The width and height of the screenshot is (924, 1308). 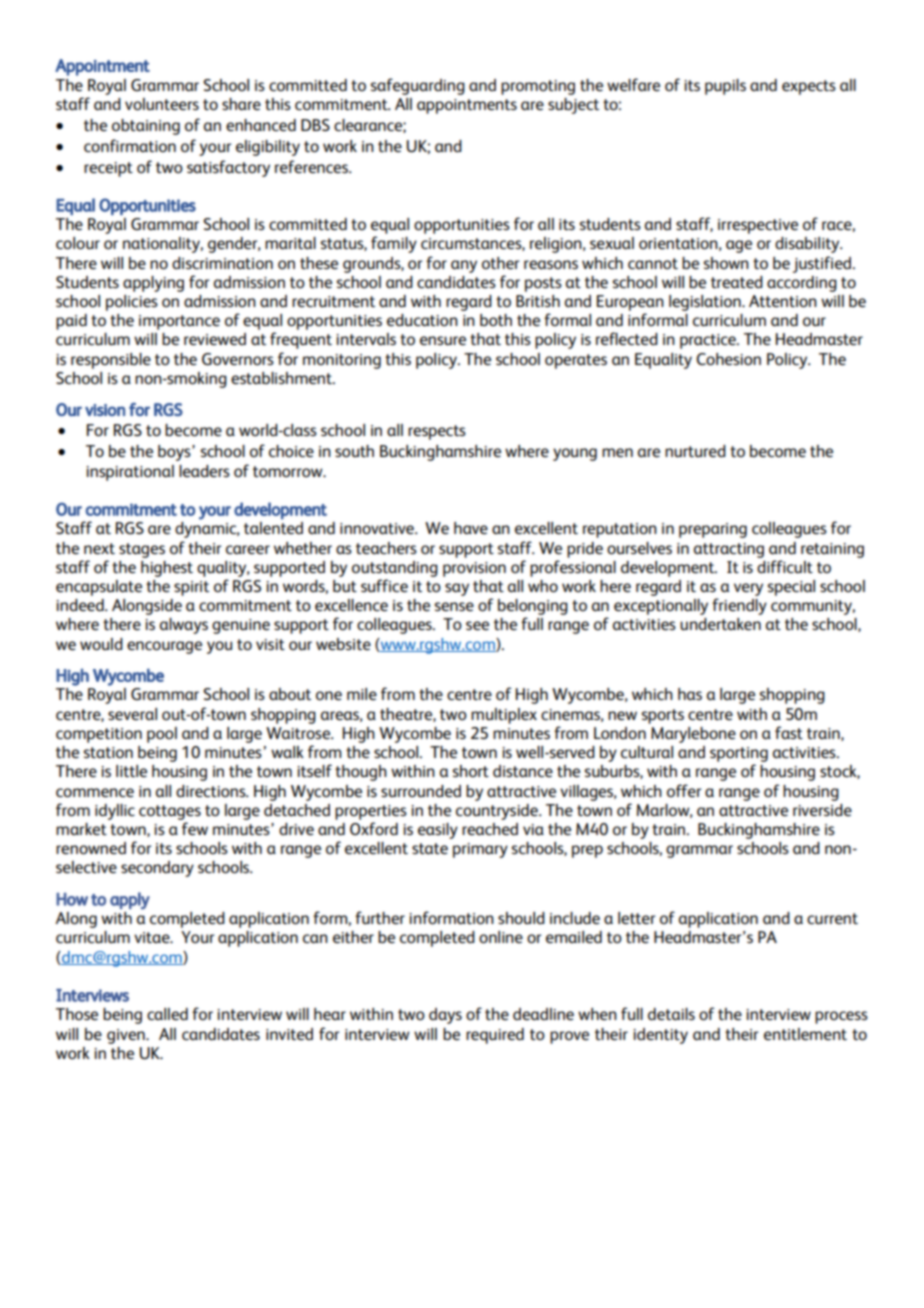 I want to click on volunteers, so click(x=162, y=104).
